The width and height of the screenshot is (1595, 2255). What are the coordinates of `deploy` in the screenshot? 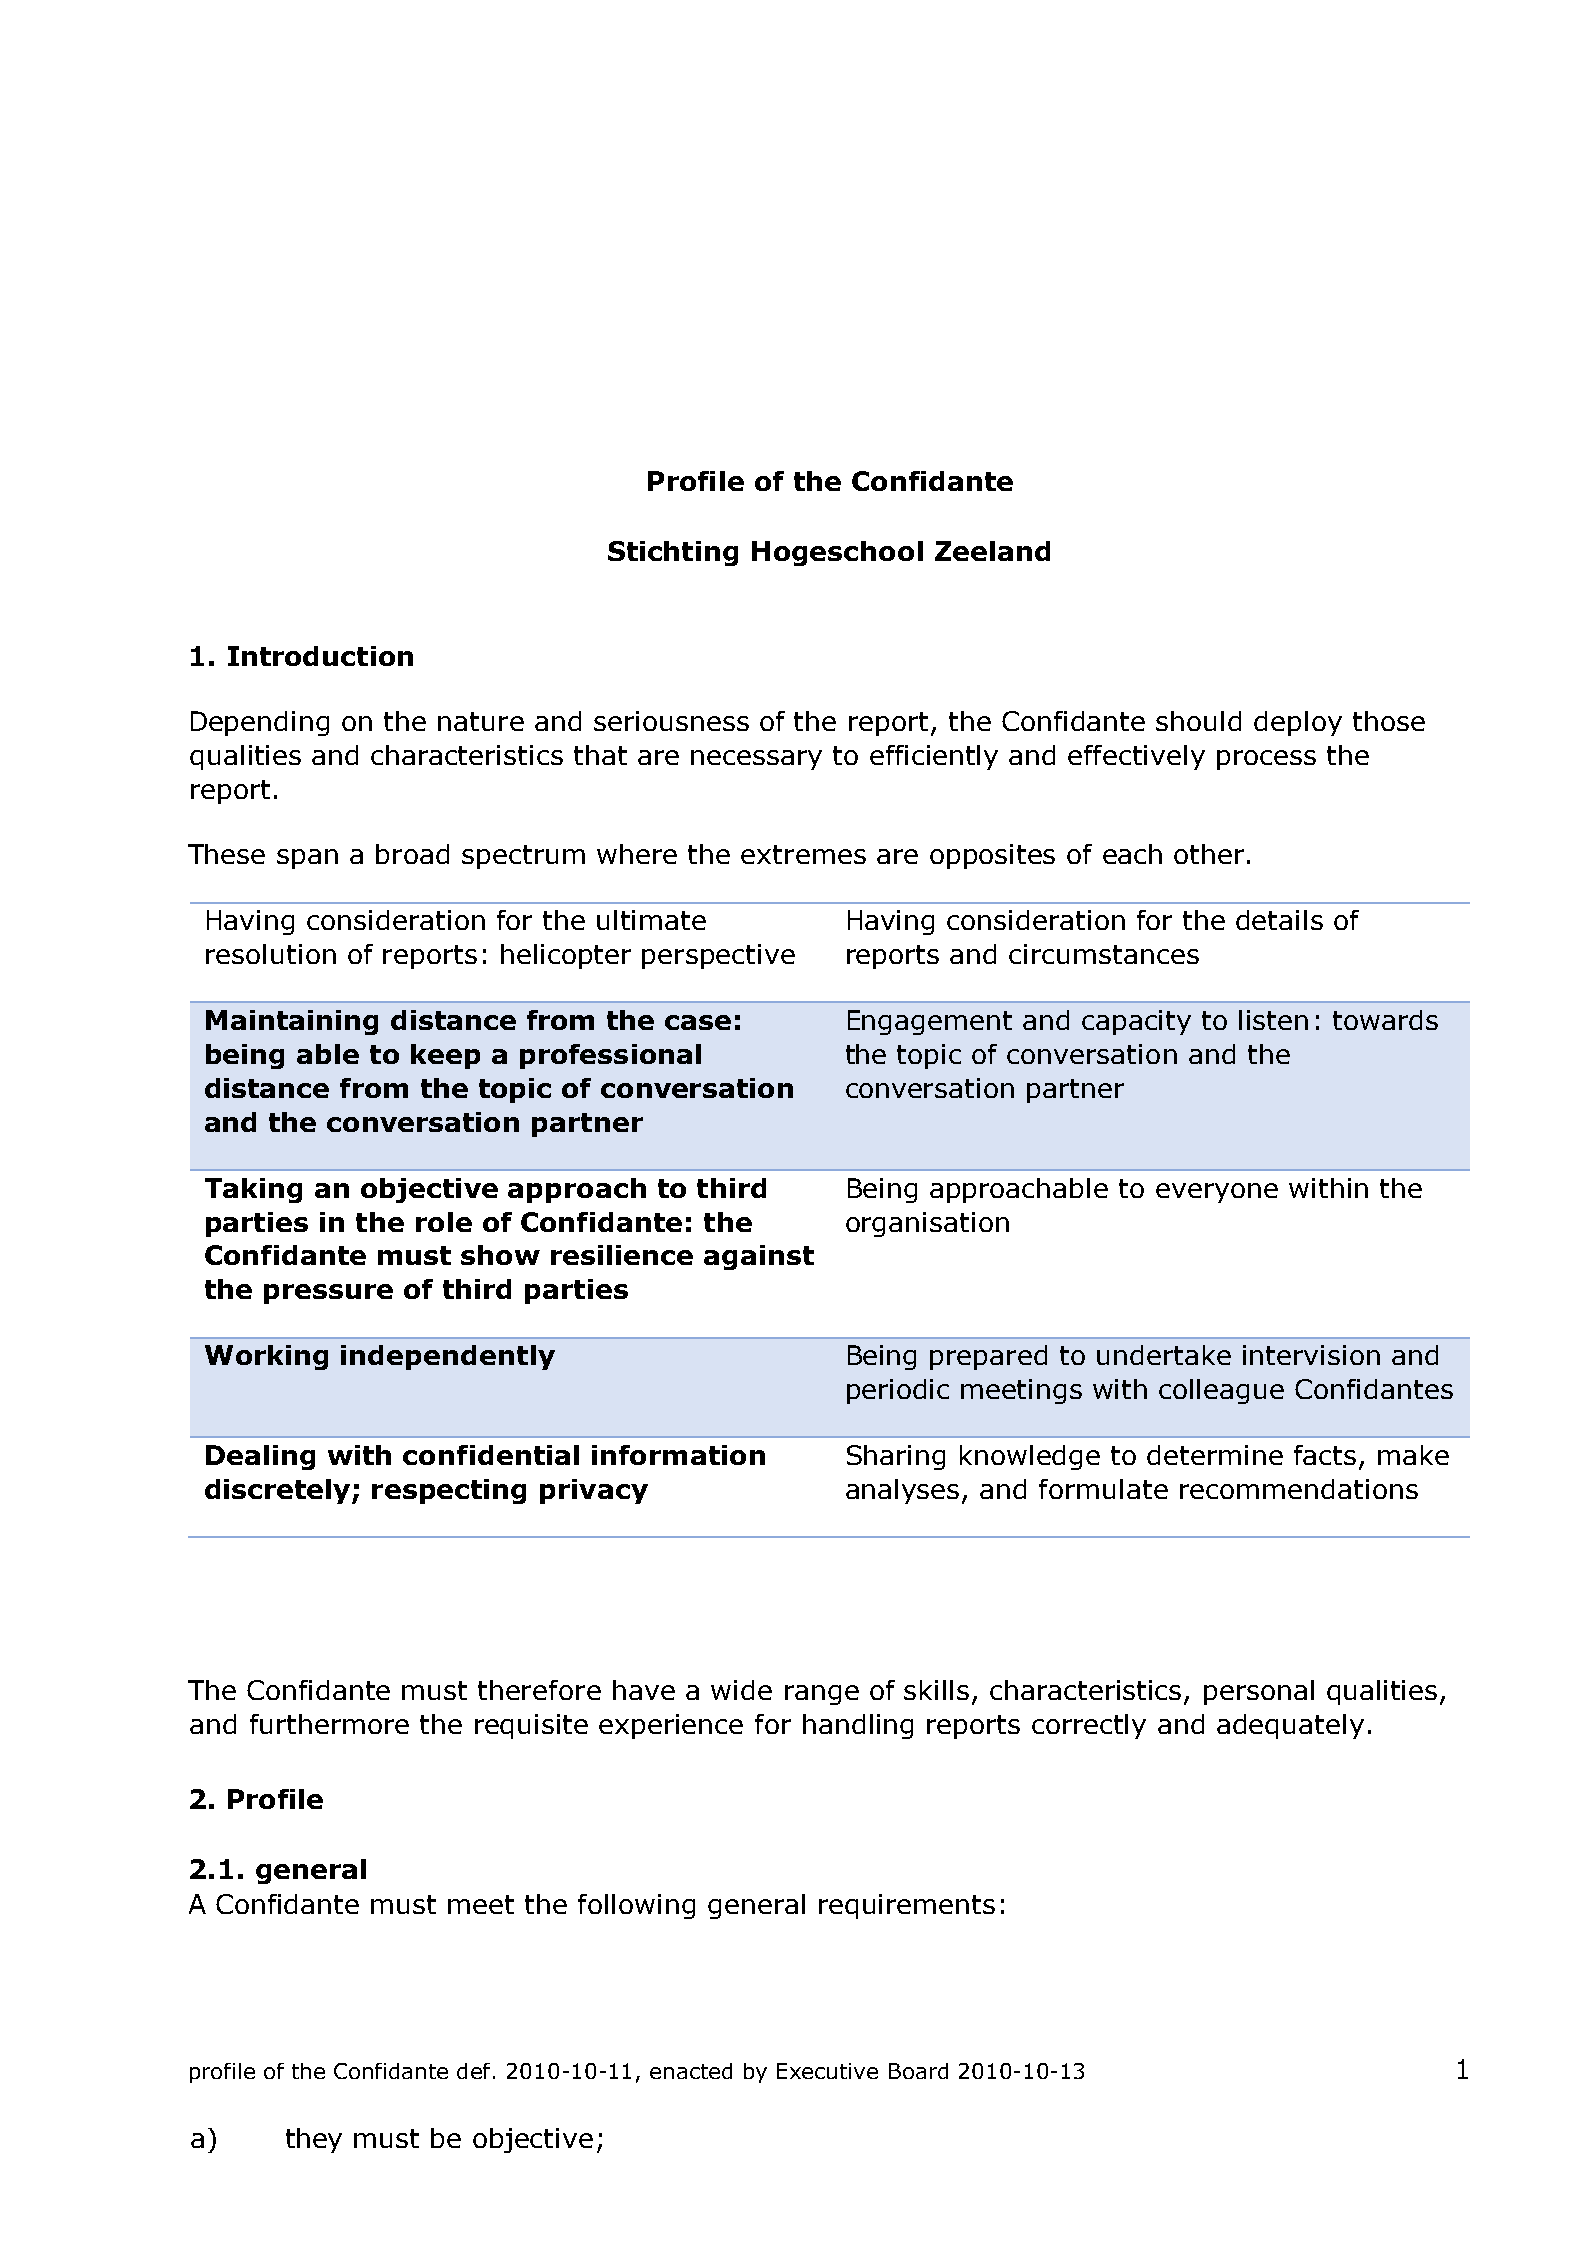 It's located at (1298, 723).
